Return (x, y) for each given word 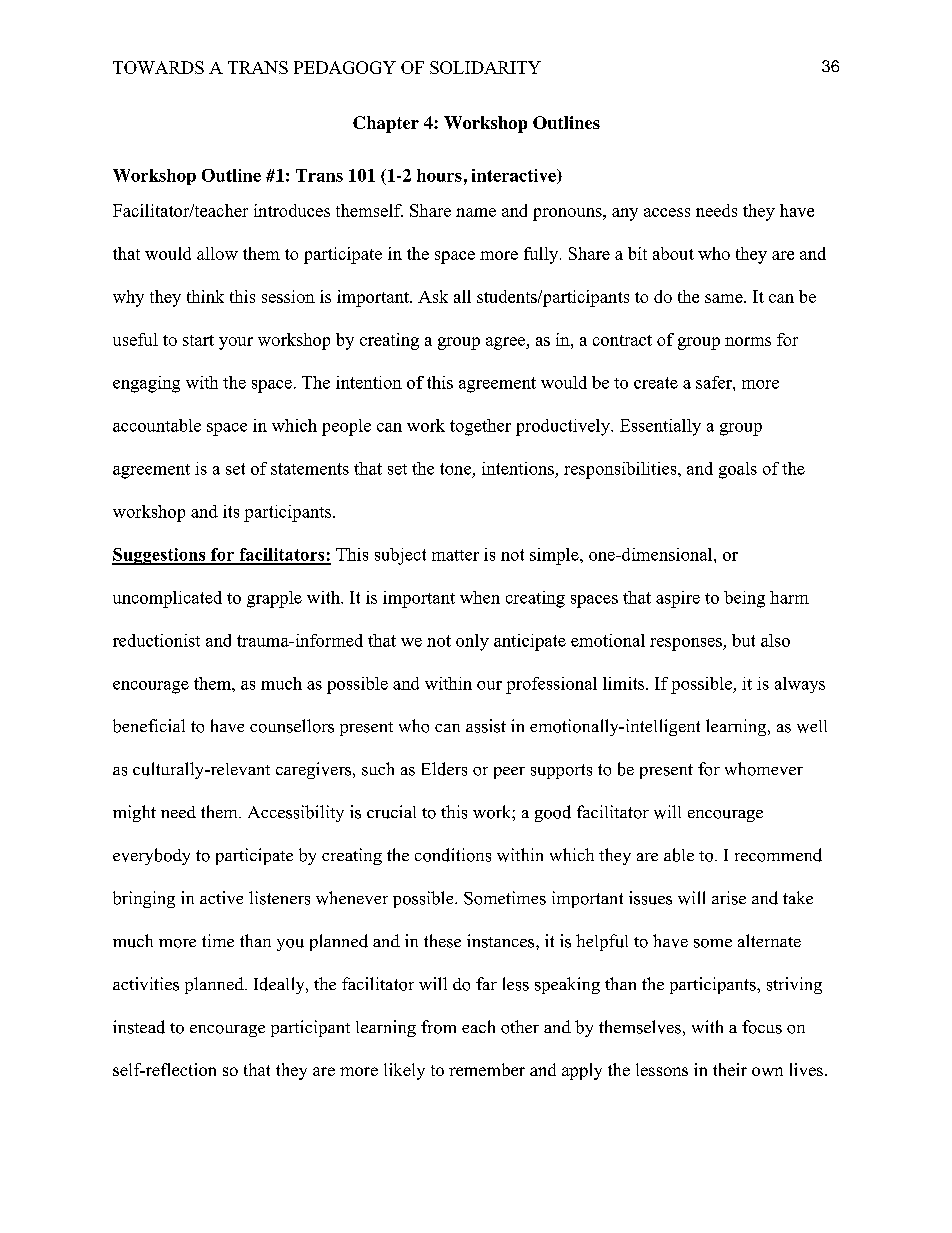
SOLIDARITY (485, 67)
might (134, 813)
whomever (764, 769)
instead (139, 1027)
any (625, 214)
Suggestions (160, 556)
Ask (433, 296)
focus (762, 1027)
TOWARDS (158, 67)
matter (455, 555)
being (744, 599)
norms (748, 341)
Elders (444, 769)
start (198, 340)
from (438, 1027)
